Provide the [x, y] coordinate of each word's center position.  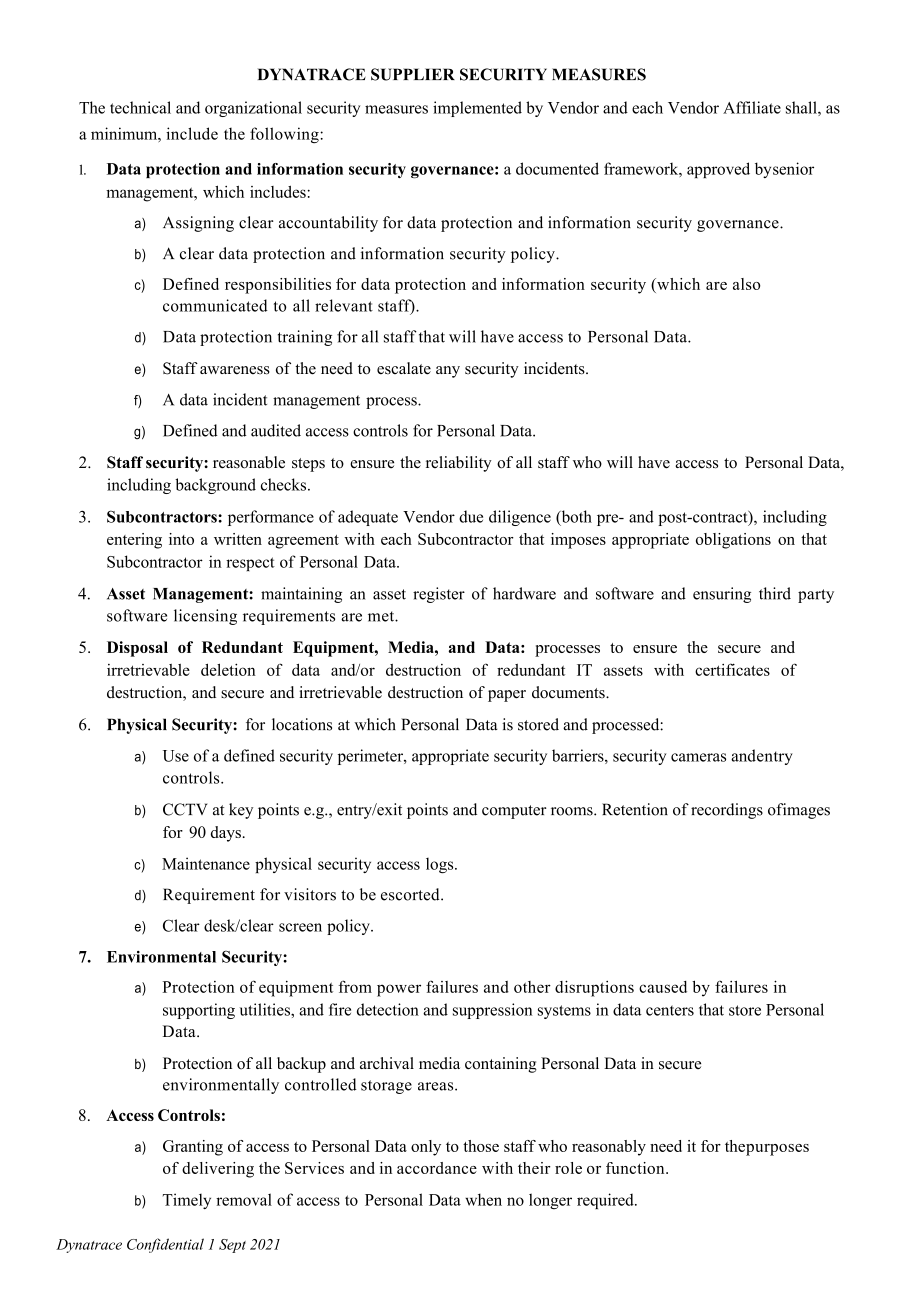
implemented [477, 109]
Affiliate [752, 107]
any [448, 372]
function [636, 1168]
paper [507, 696]
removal [244, 1199]
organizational [253, 109]
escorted [411, 894]
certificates [732, 669]
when [483, 1199]
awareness [235, 370]
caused [663, 987]
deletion [228, 669]
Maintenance [206, 863]
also [746, 284]
